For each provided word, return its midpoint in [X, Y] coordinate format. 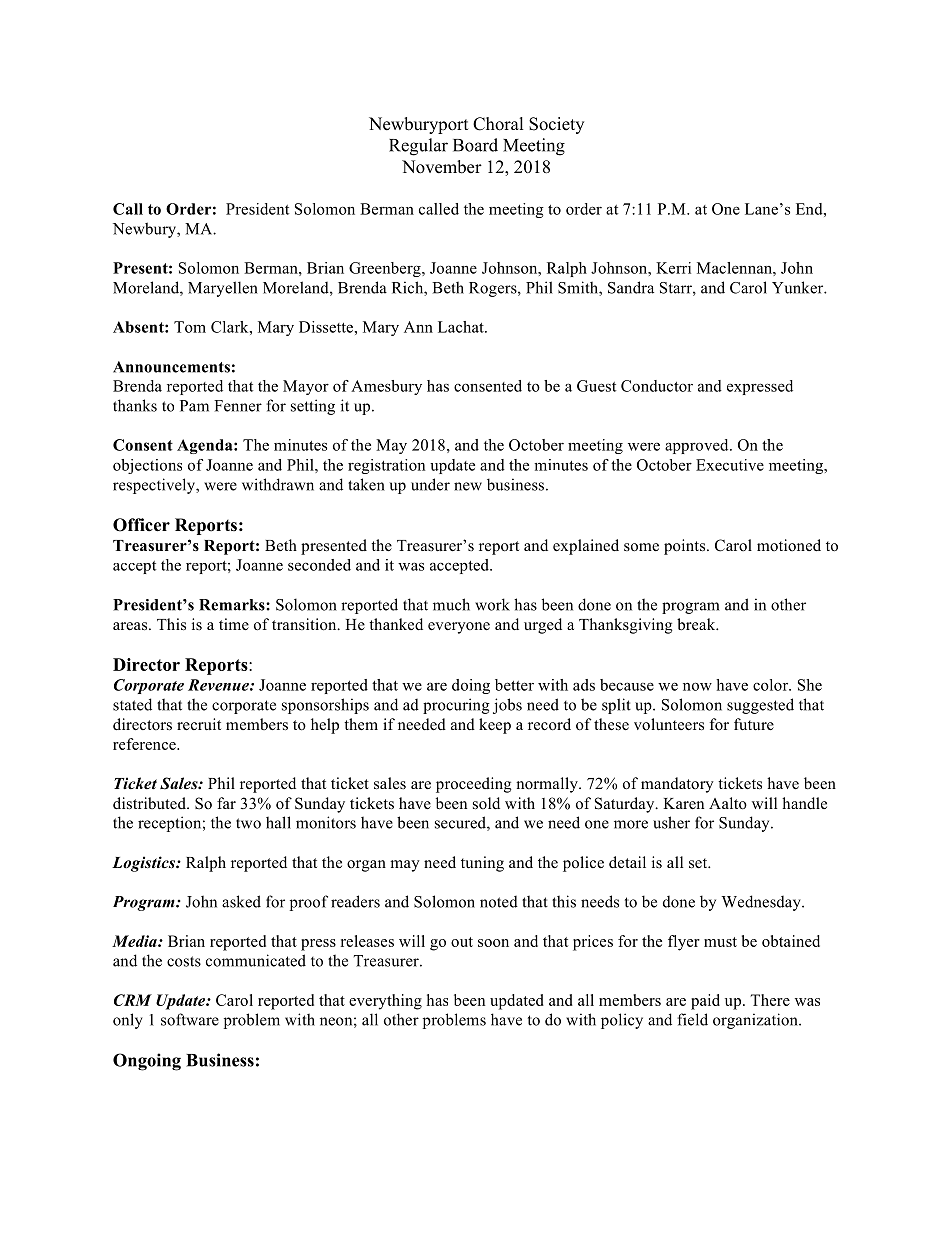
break [697, 624]
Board [475, 145]
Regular [418, 147]
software [190, 1019]
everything [385, 1002]
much [451, 604]
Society [556, 125]
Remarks [233, 605]
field [692, 1019]
